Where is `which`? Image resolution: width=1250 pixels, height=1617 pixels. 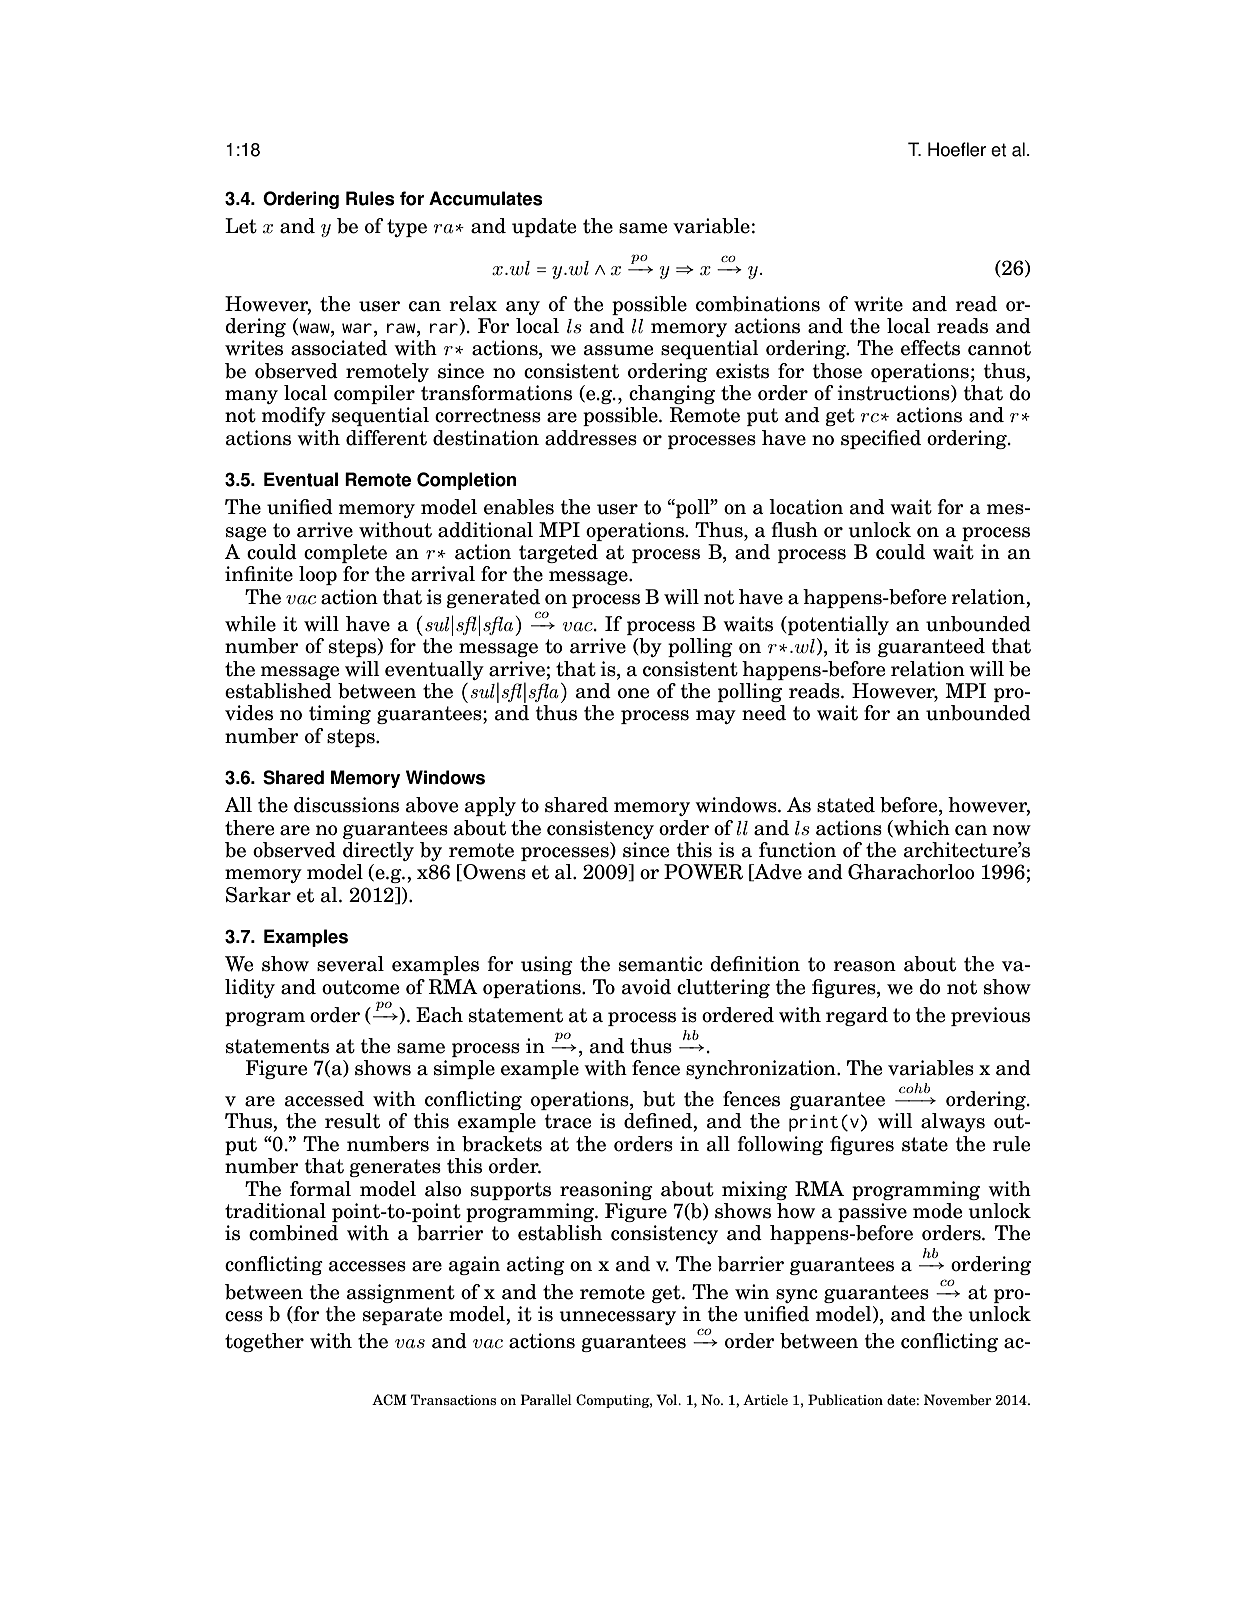 which is located at coordinates (921, 828).
